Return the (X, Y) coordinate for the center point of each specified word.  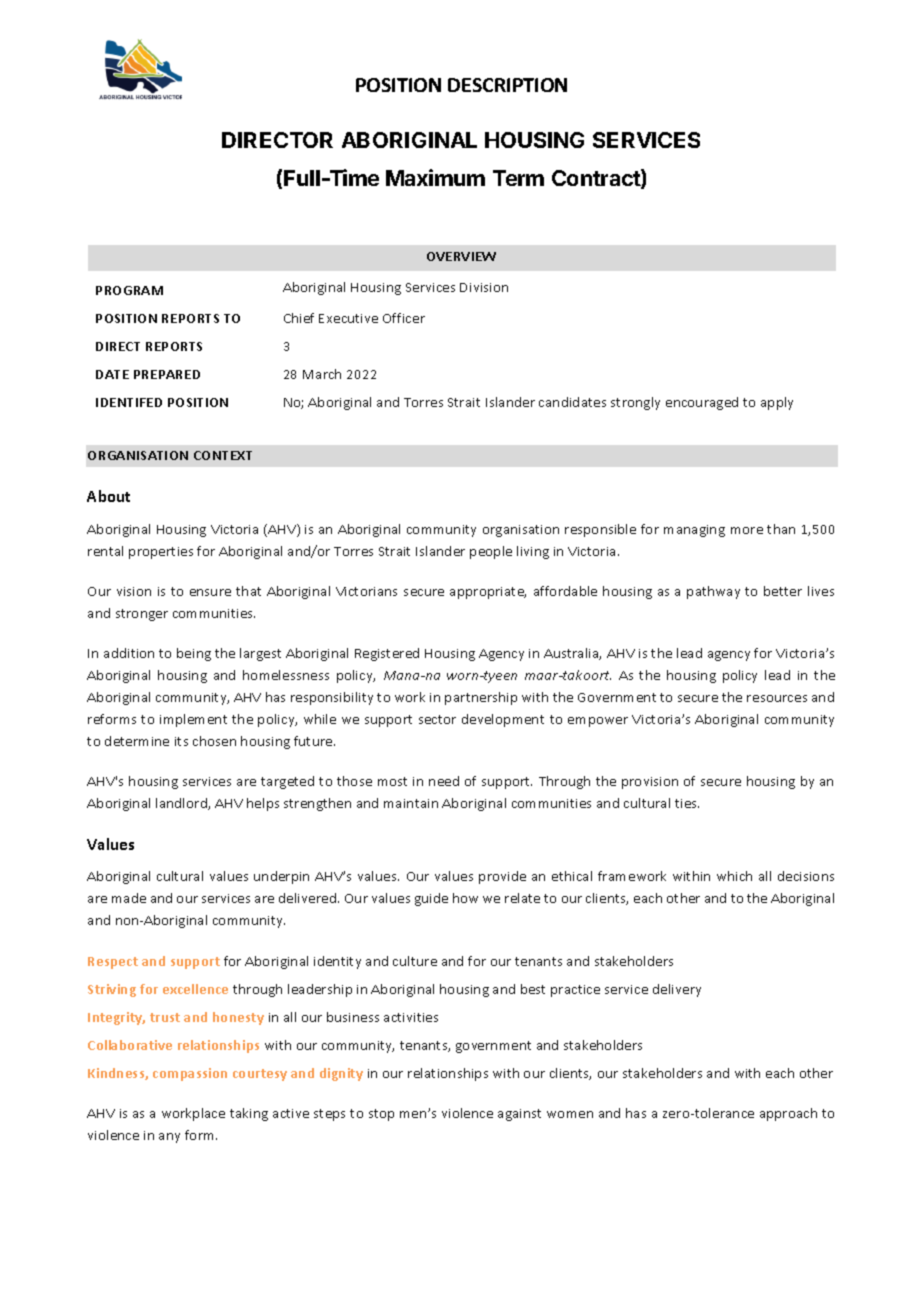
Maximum (435, 177)
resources (777, 698)
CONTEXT (223, 455)
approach (788, 1114)
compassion (190, 1074)
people (491, 552)
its (181, 741)
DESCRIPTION (507, 85)
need (444, 781)
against (519, 1115)
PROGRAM (129, 290)
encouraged (702, 403)
